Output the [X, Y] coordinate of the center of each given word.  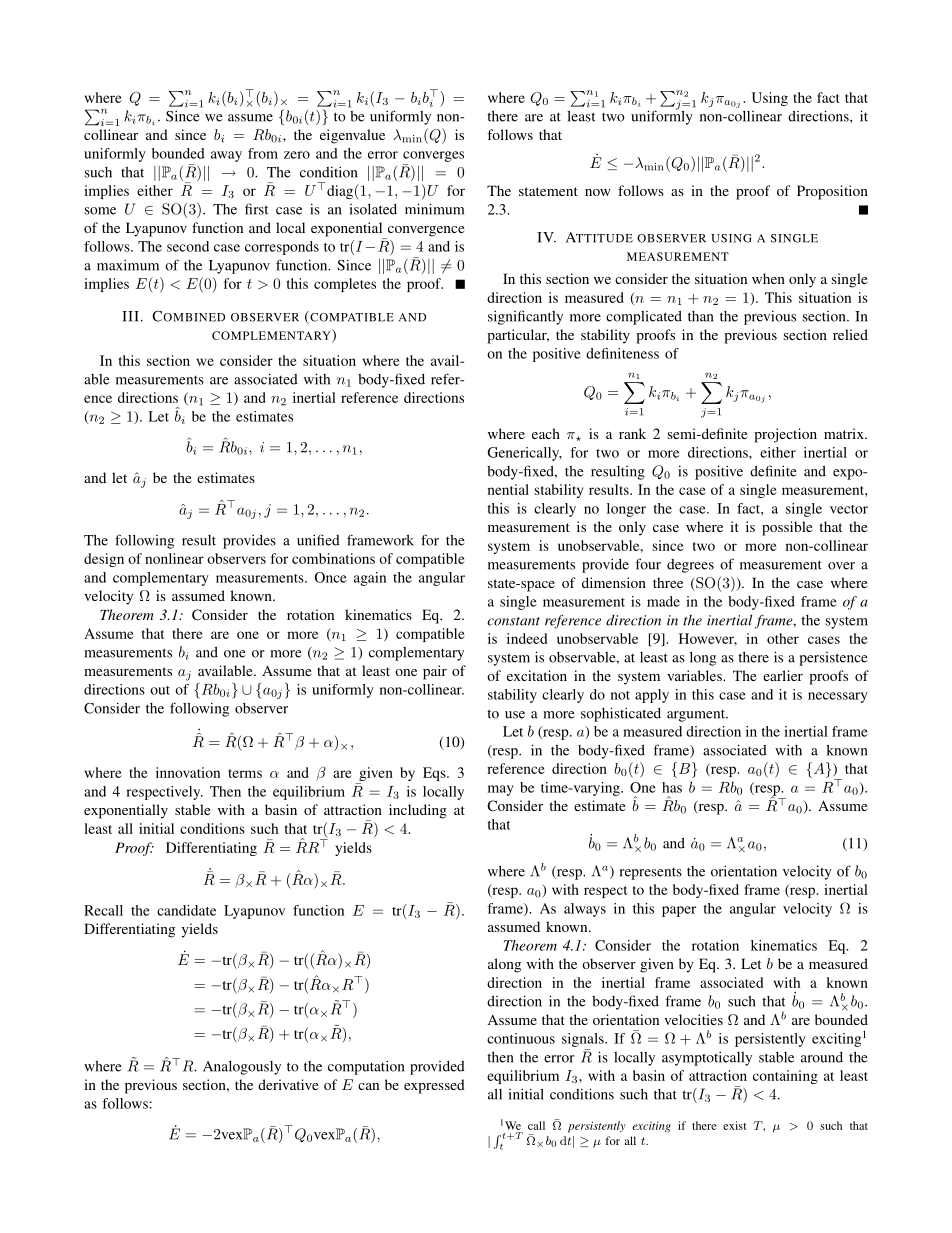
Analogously [242, 1068]
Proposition [832, 192]
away [226, 156]
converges [433, 156]
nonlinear [174, 558]
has [672, 787]
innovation [188, 772]
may [501, 790]
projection [785, 435]
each [546, 433]
